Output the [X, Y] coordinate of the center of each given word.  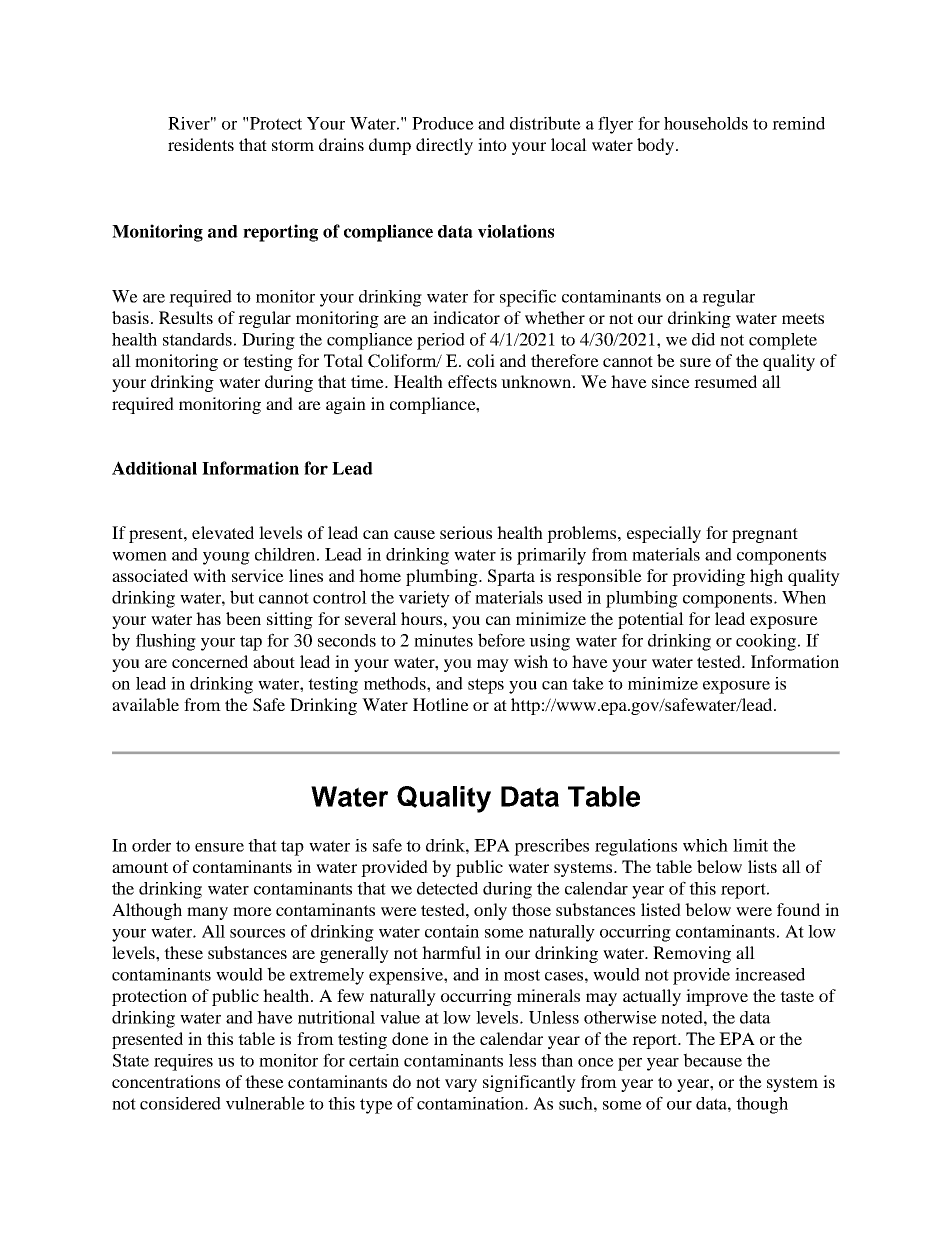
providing [708, 577]
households [706, 123]
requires [183, 1062]
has [208, 618]
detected [447, 888]
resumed [725, 381]
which [705, 845]
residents [201, 144]
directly [444, 146]
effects [472, 381]
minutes [443, 640]
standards [197, 339]
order [151, 845]
